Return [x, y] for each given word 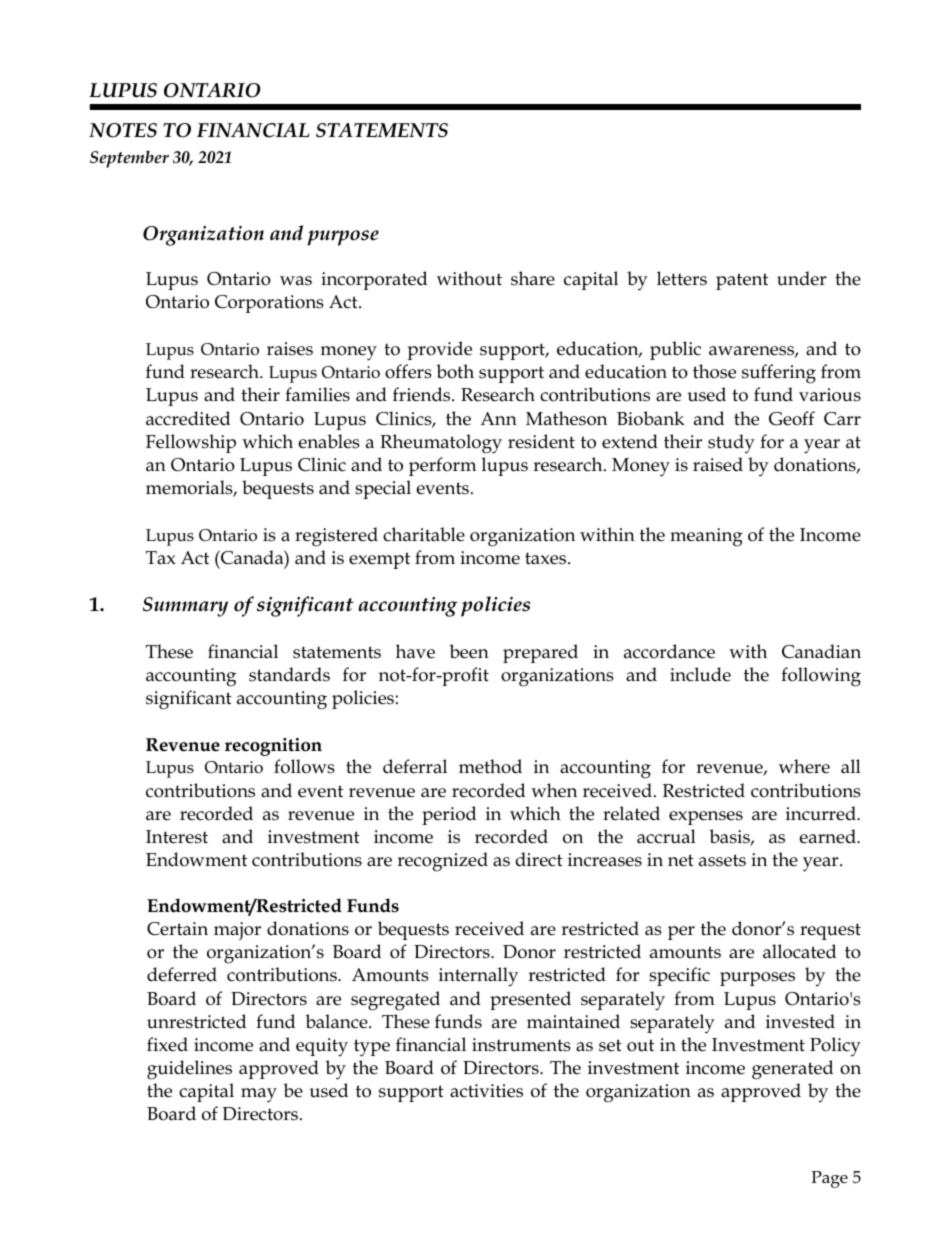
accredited [188, 418]
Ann [498, 418]
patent [742, 281]
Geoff [792, 418]
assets [722, 860]
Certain [177, 929]
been [469, 651]
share [533, 278]
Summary [185, 607]
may [259, 1095]
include [700, 674]
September [129, 159]
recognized [442, 862]
